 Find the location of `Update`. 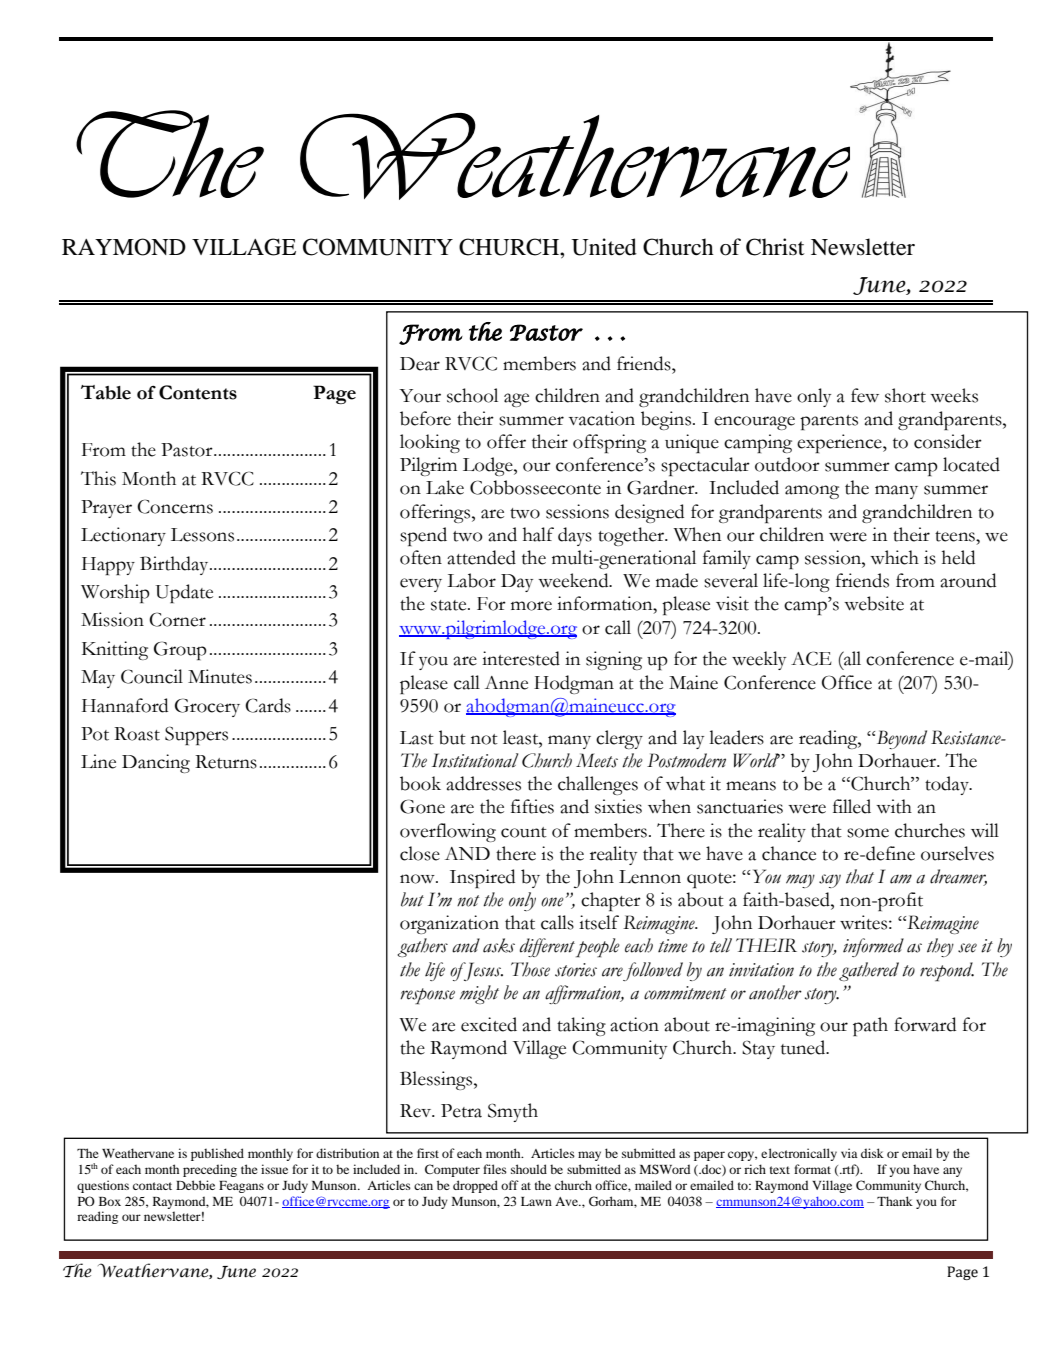

Update is located at coordinates (184, 593).
